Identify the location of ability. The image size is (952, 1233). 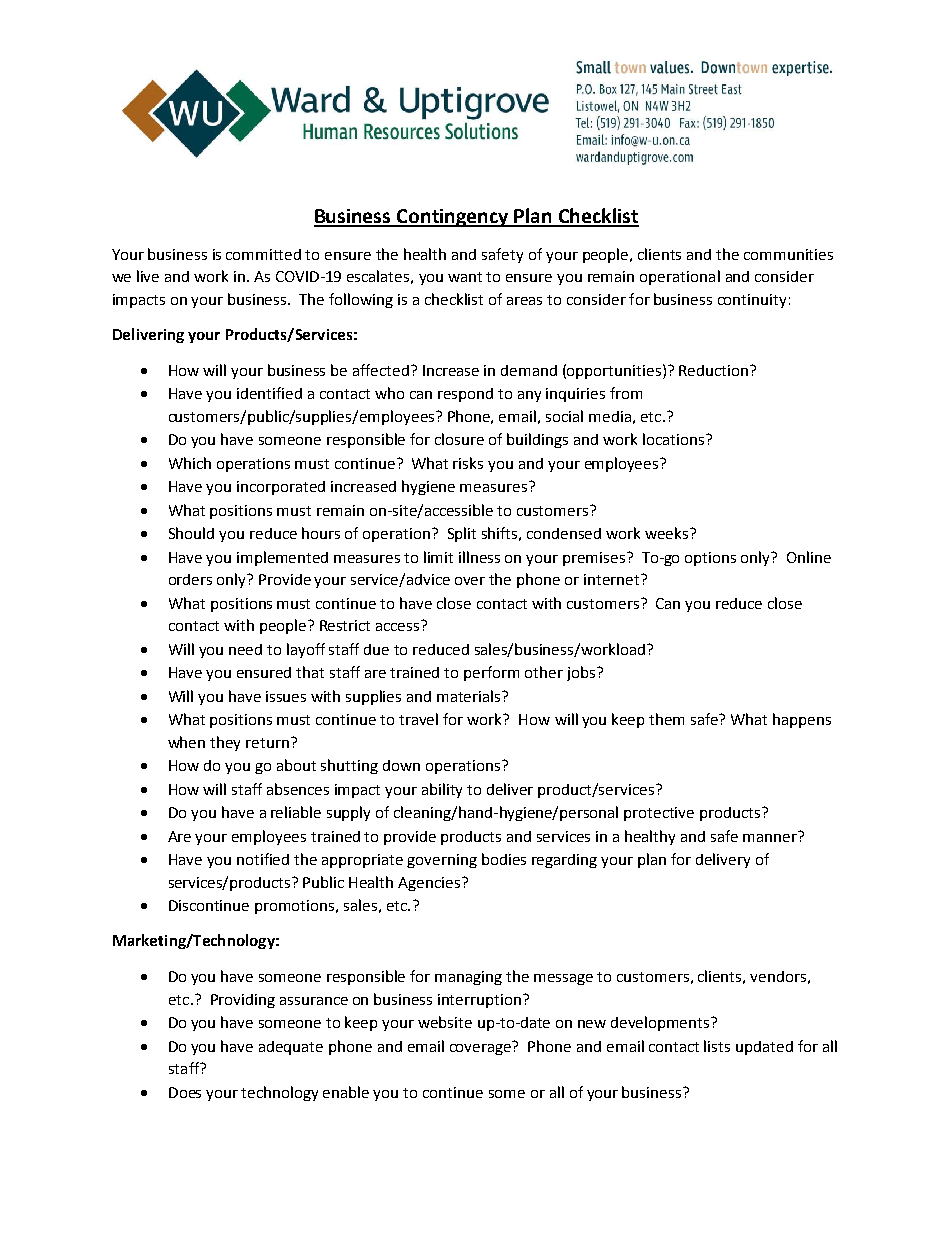
(442, 790).
